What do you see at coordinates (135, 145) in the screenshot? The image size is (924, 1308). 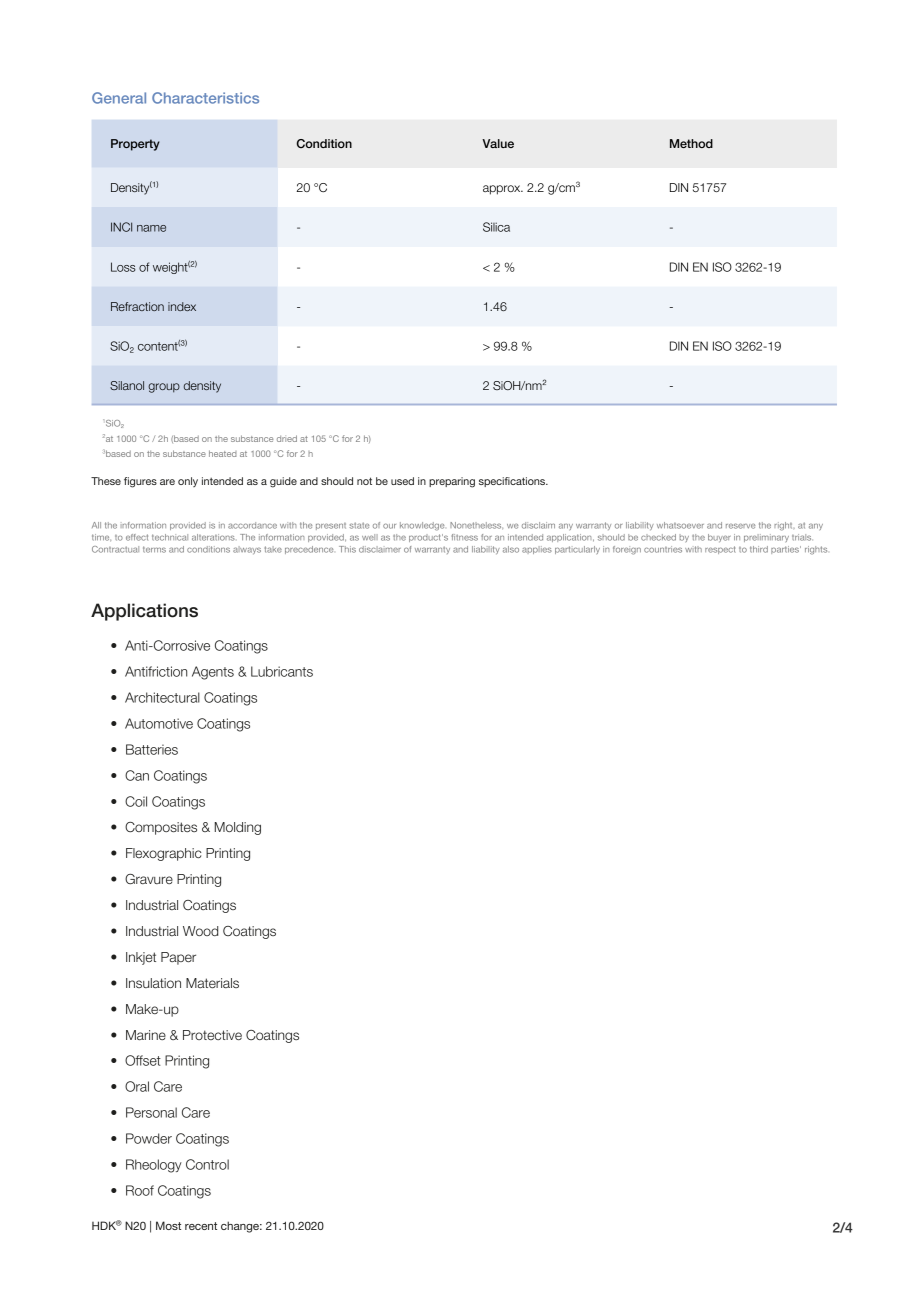 I see `Property` at bounding box center [135, 145].
